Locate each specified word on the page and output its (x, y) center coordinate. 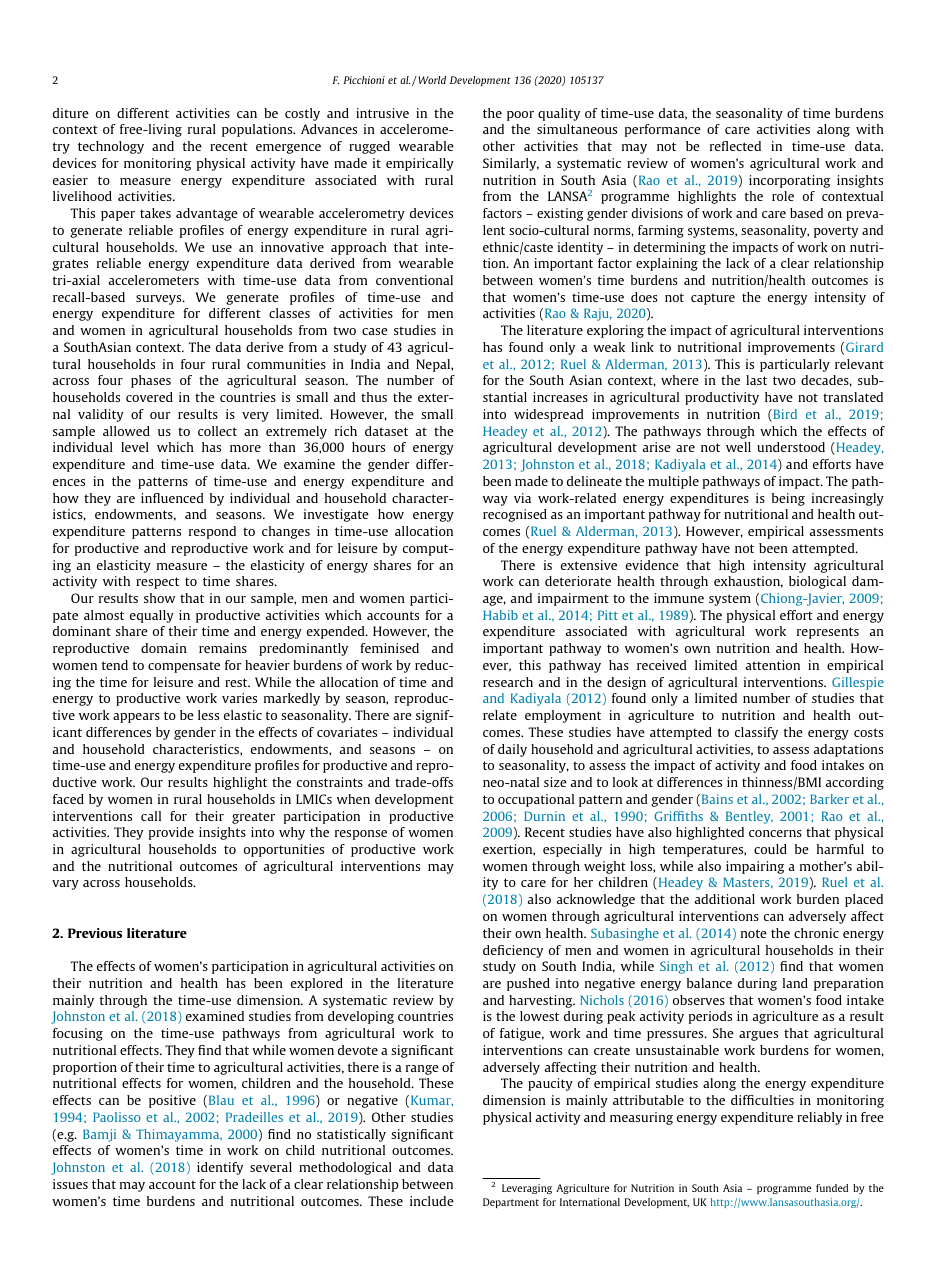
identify (220, 1168)
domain (164, 648)
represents (828, 633)
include (432, 1201)
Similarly (511, 164)
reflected (735, 146)
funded (832, 1188)
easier (70, 180)
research (508, 682)
